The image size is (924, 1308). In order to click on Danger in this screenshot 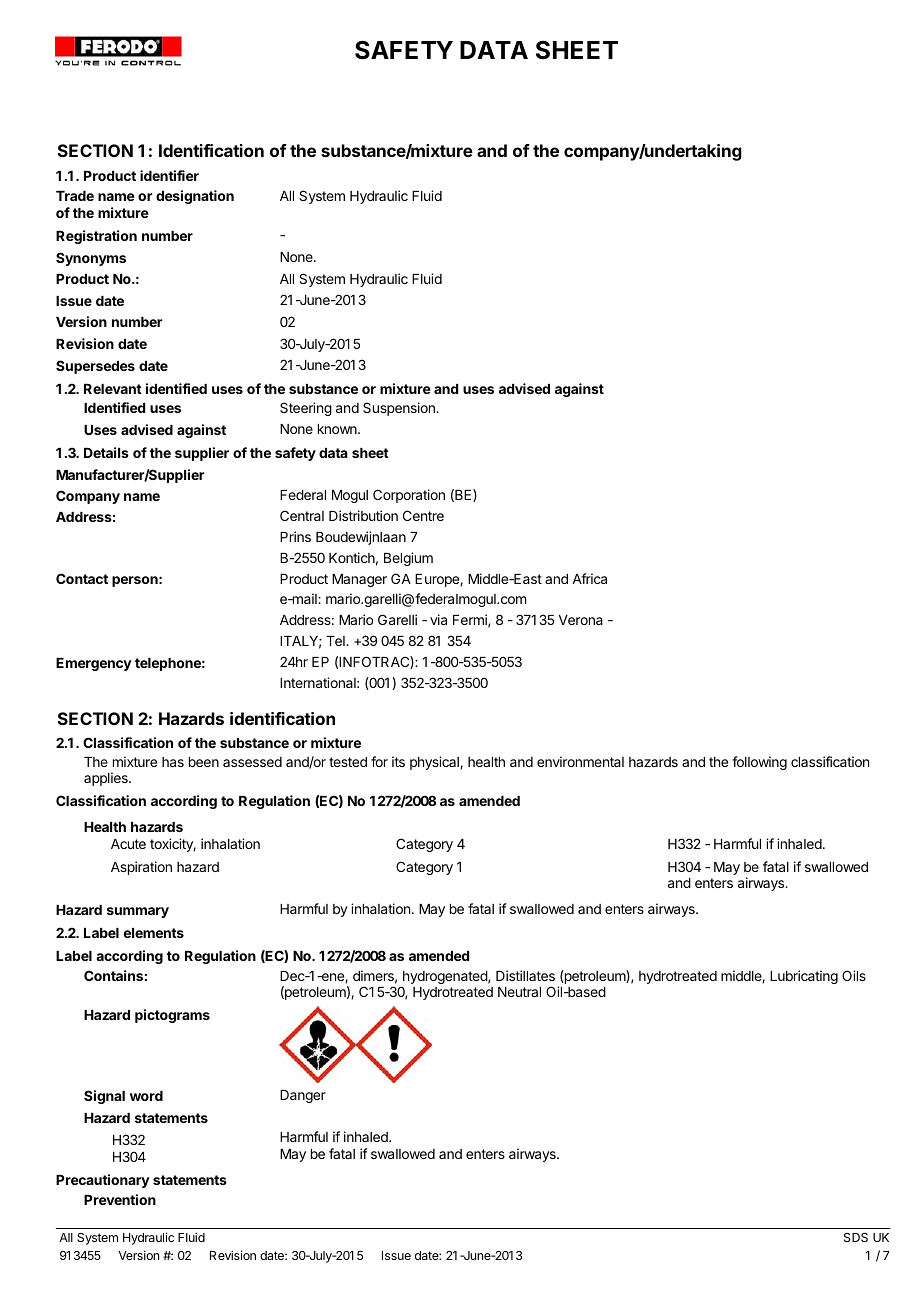, I will do `click(303, 1096)`.
